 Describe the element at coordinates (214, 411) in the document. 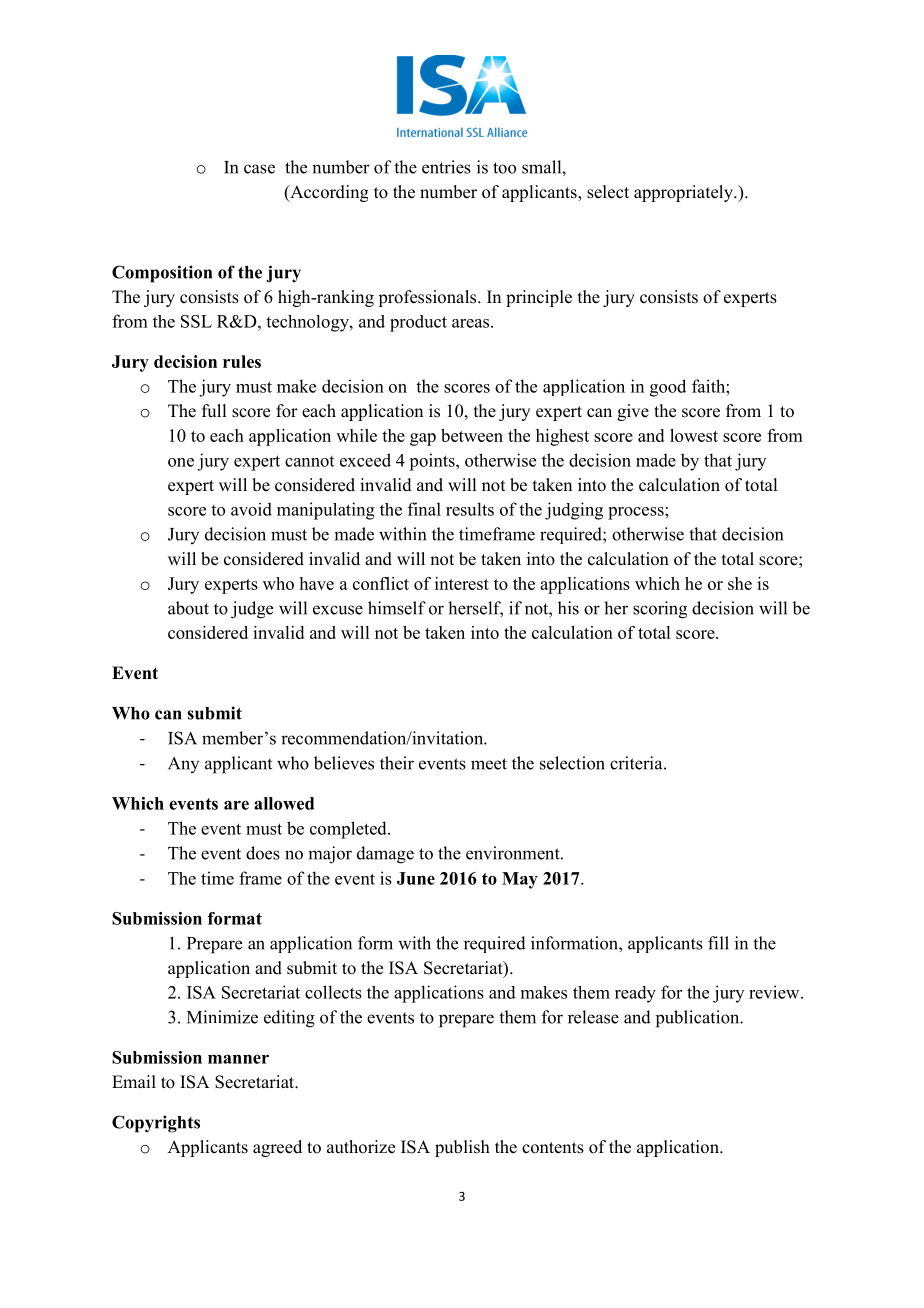

I see `full` at that location.
